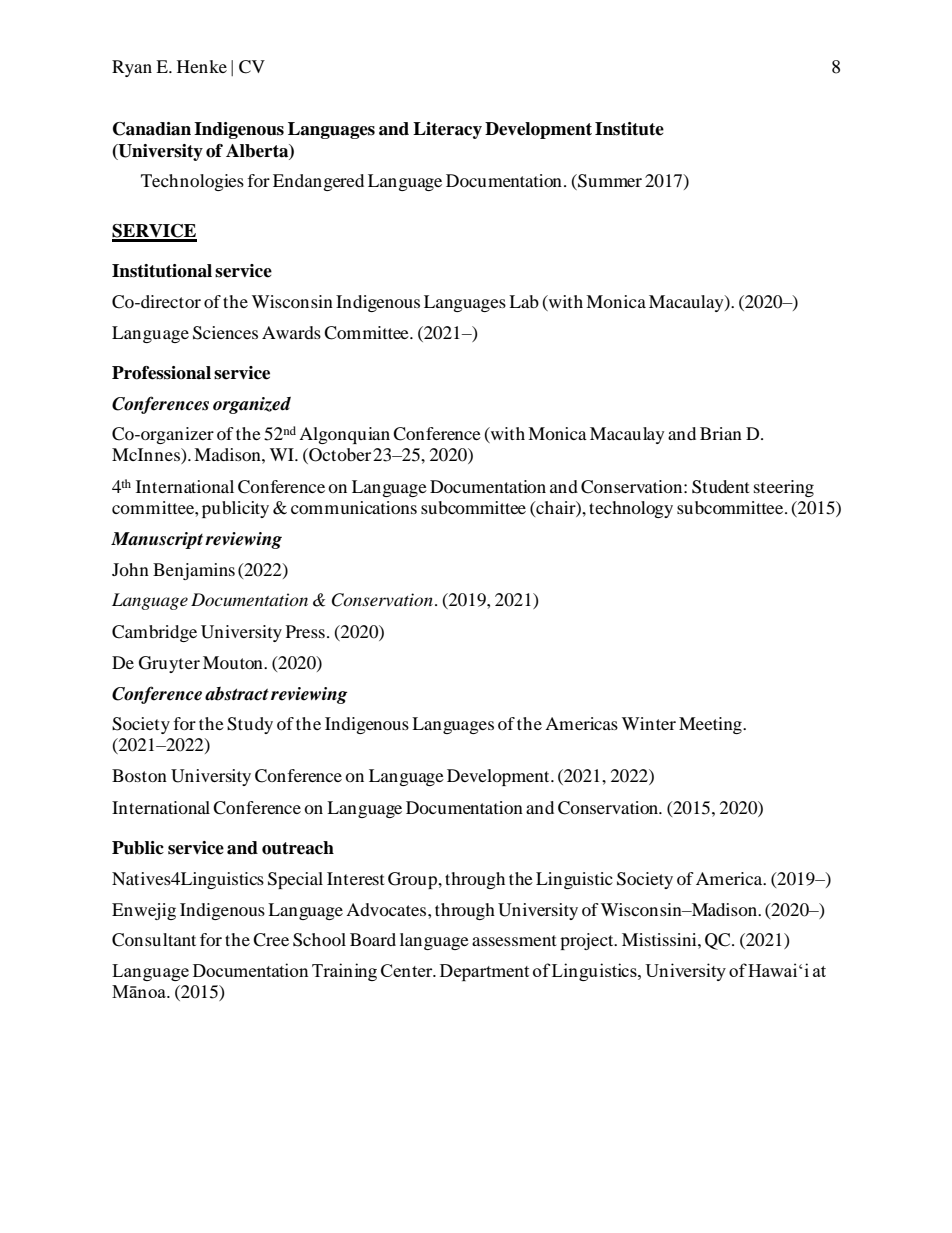 This screenshot has width=952, height=1233. I want to click on Brian, so click(721, 433).
